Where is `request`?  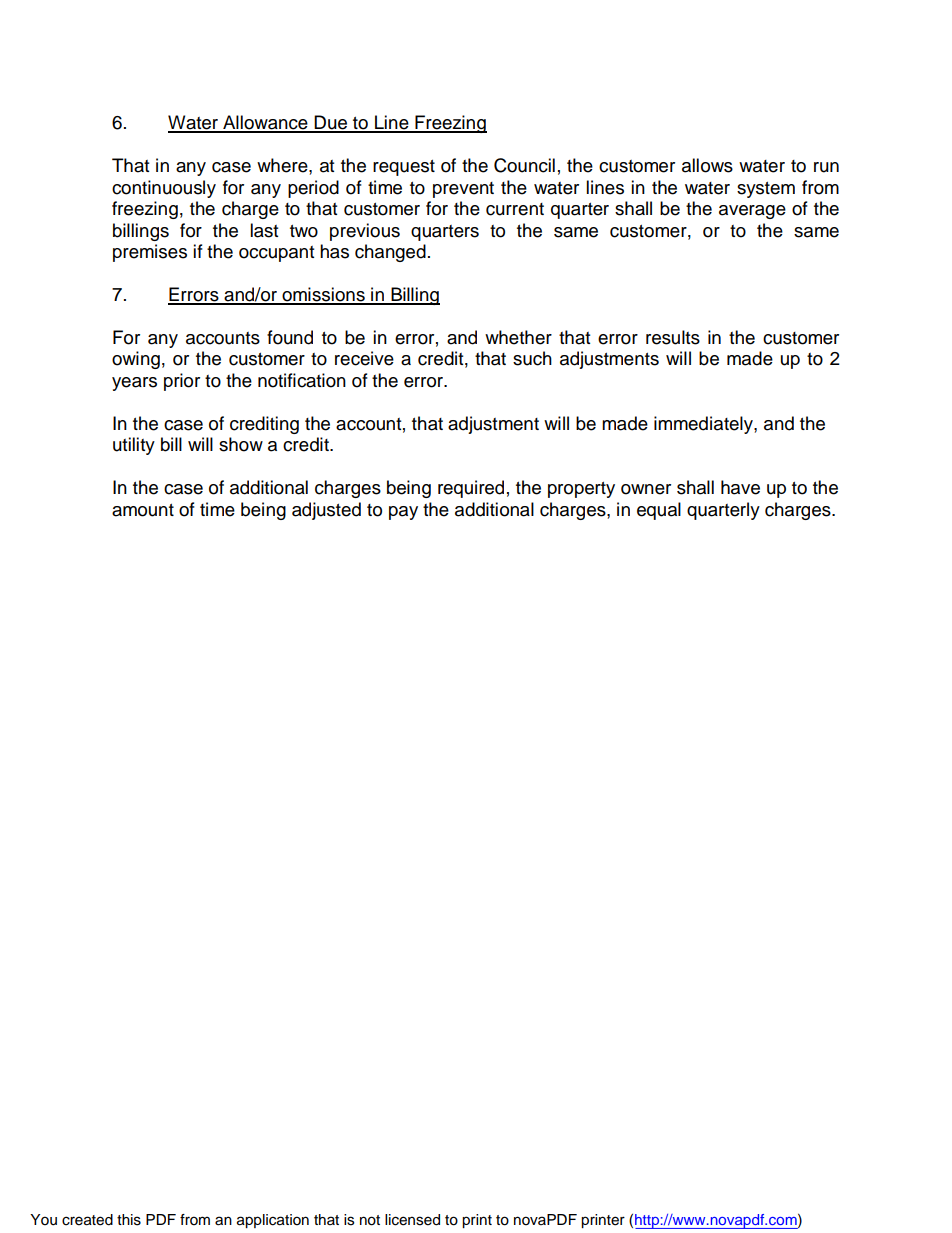
request is located at coordinates (404, 168).
